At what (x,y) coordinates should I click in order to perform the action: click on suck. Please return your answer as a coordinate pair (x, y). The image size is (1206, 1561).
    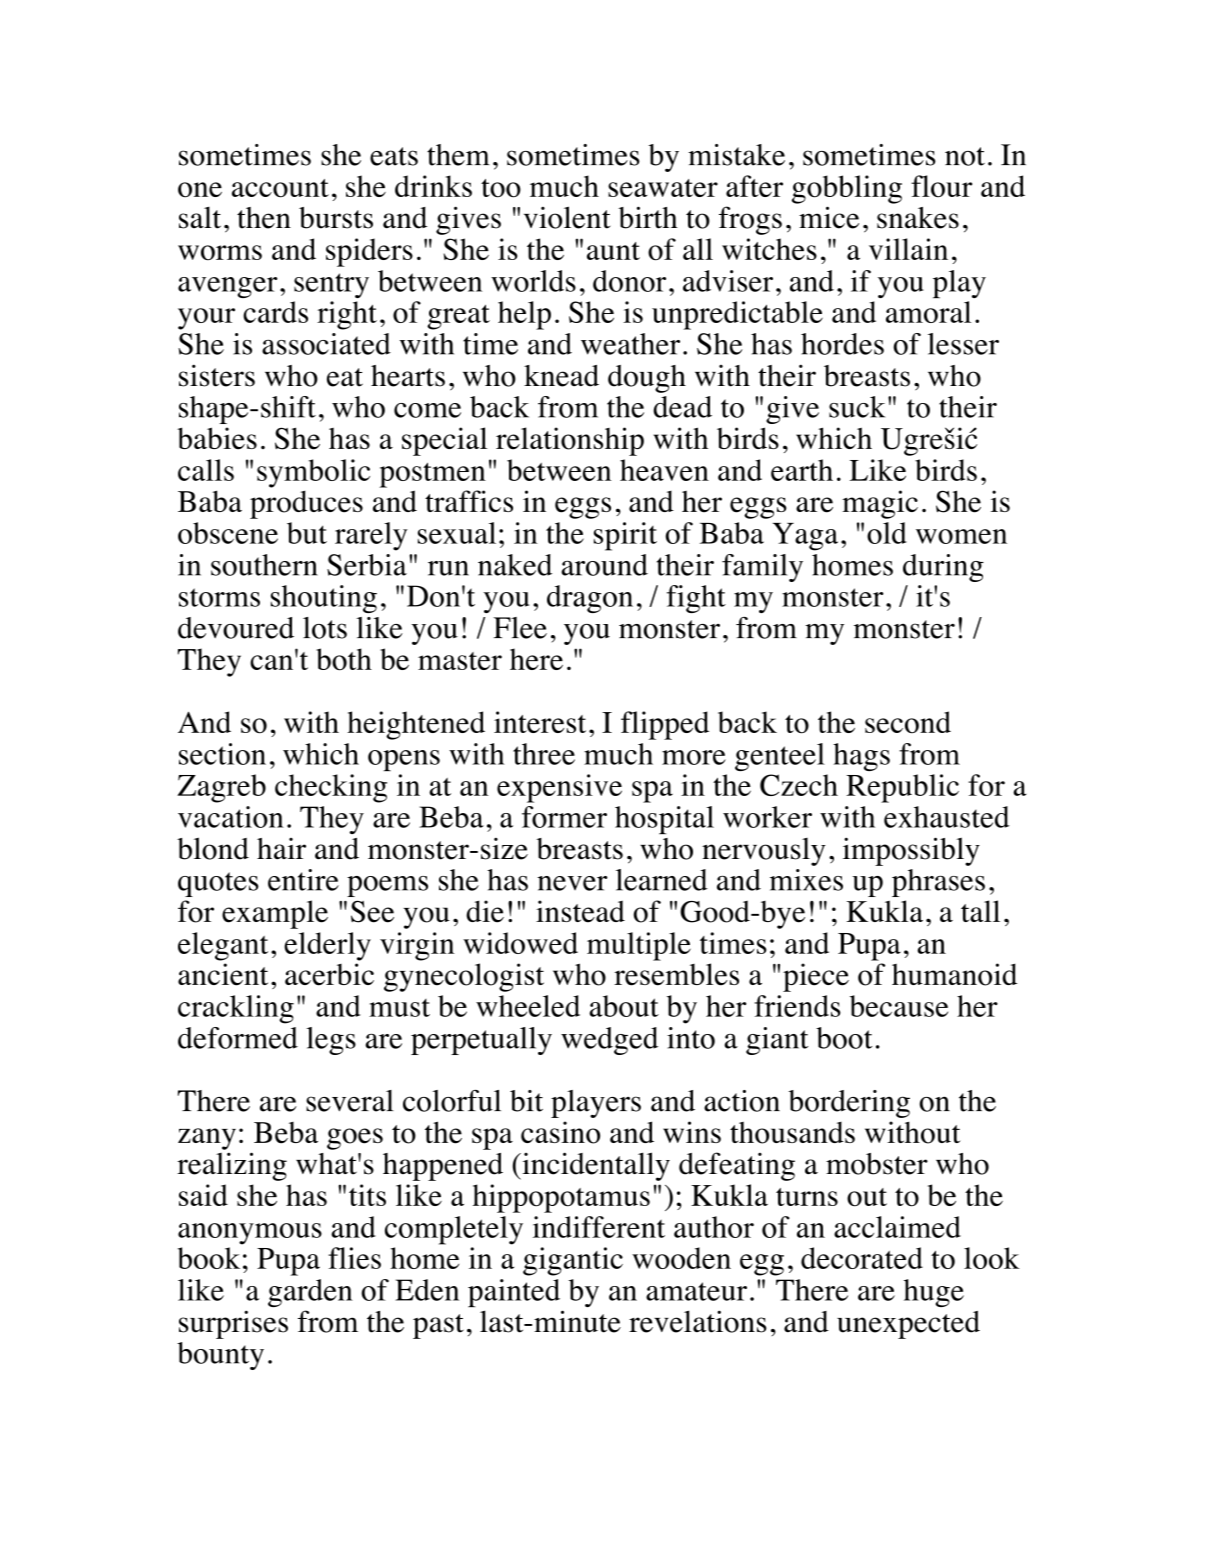
    Looking at the image, I should click on (857, 407).
